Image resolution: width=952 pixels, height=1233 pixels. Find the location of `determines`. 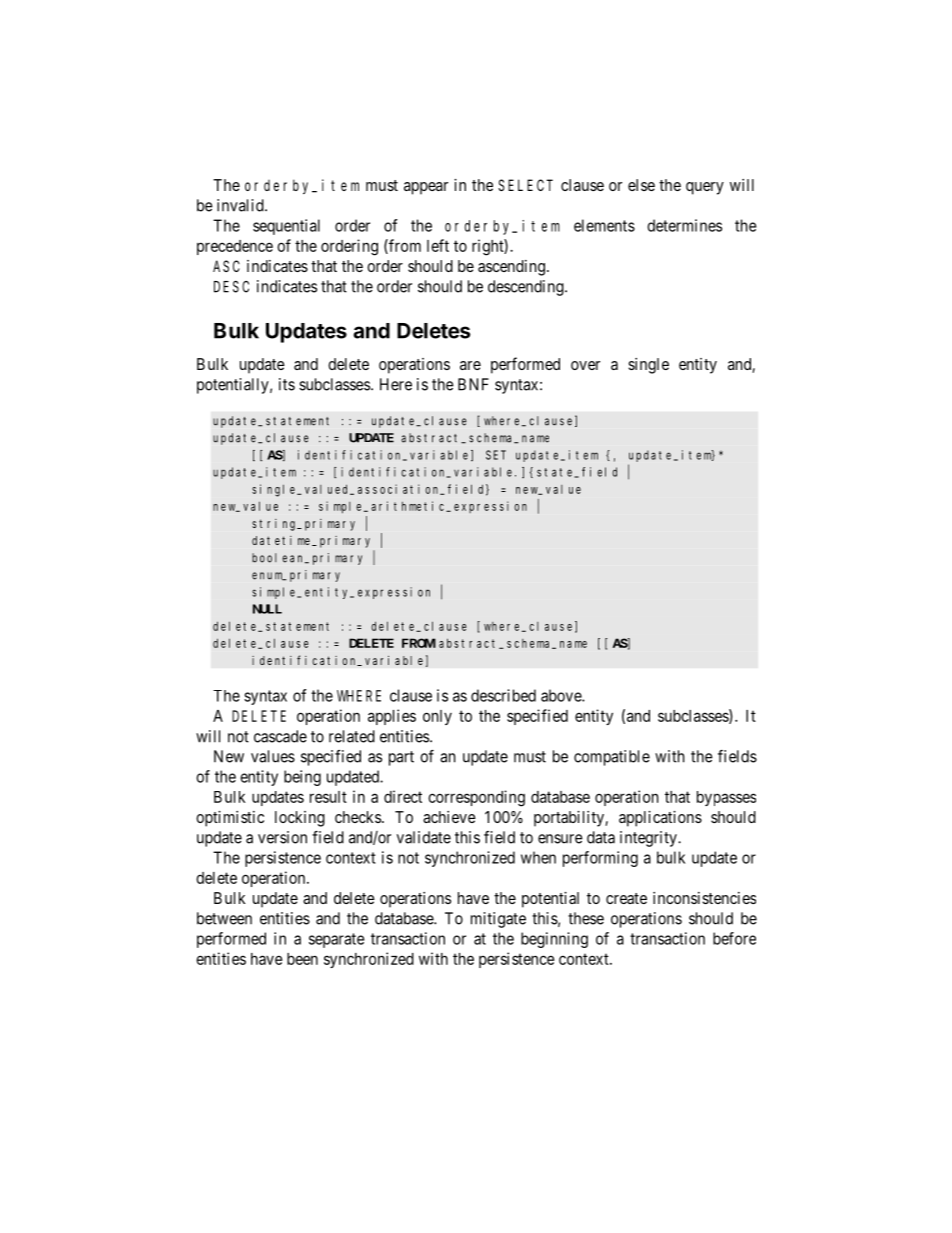

determines is located at coordinates (684, 225).
